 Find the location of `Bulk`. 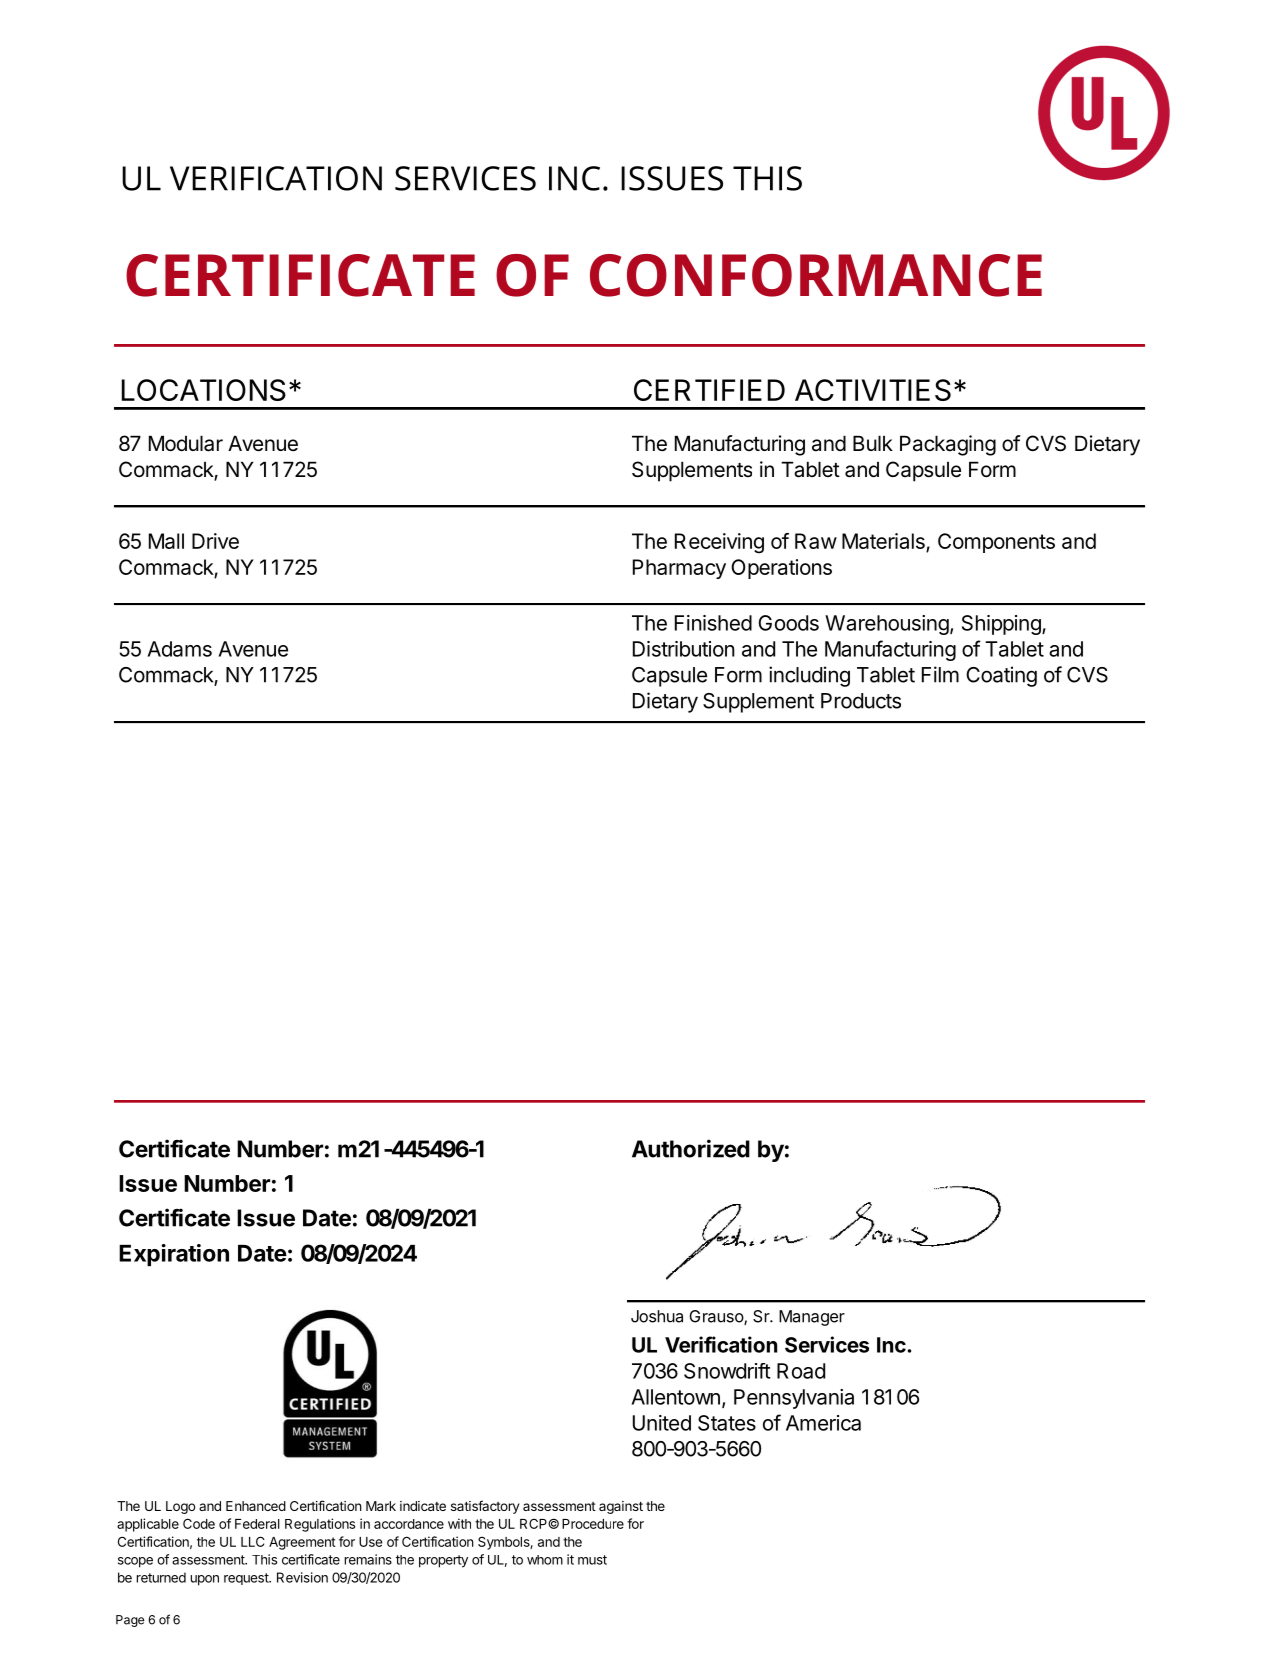

Bulk is located at coordinates (873, 443).
